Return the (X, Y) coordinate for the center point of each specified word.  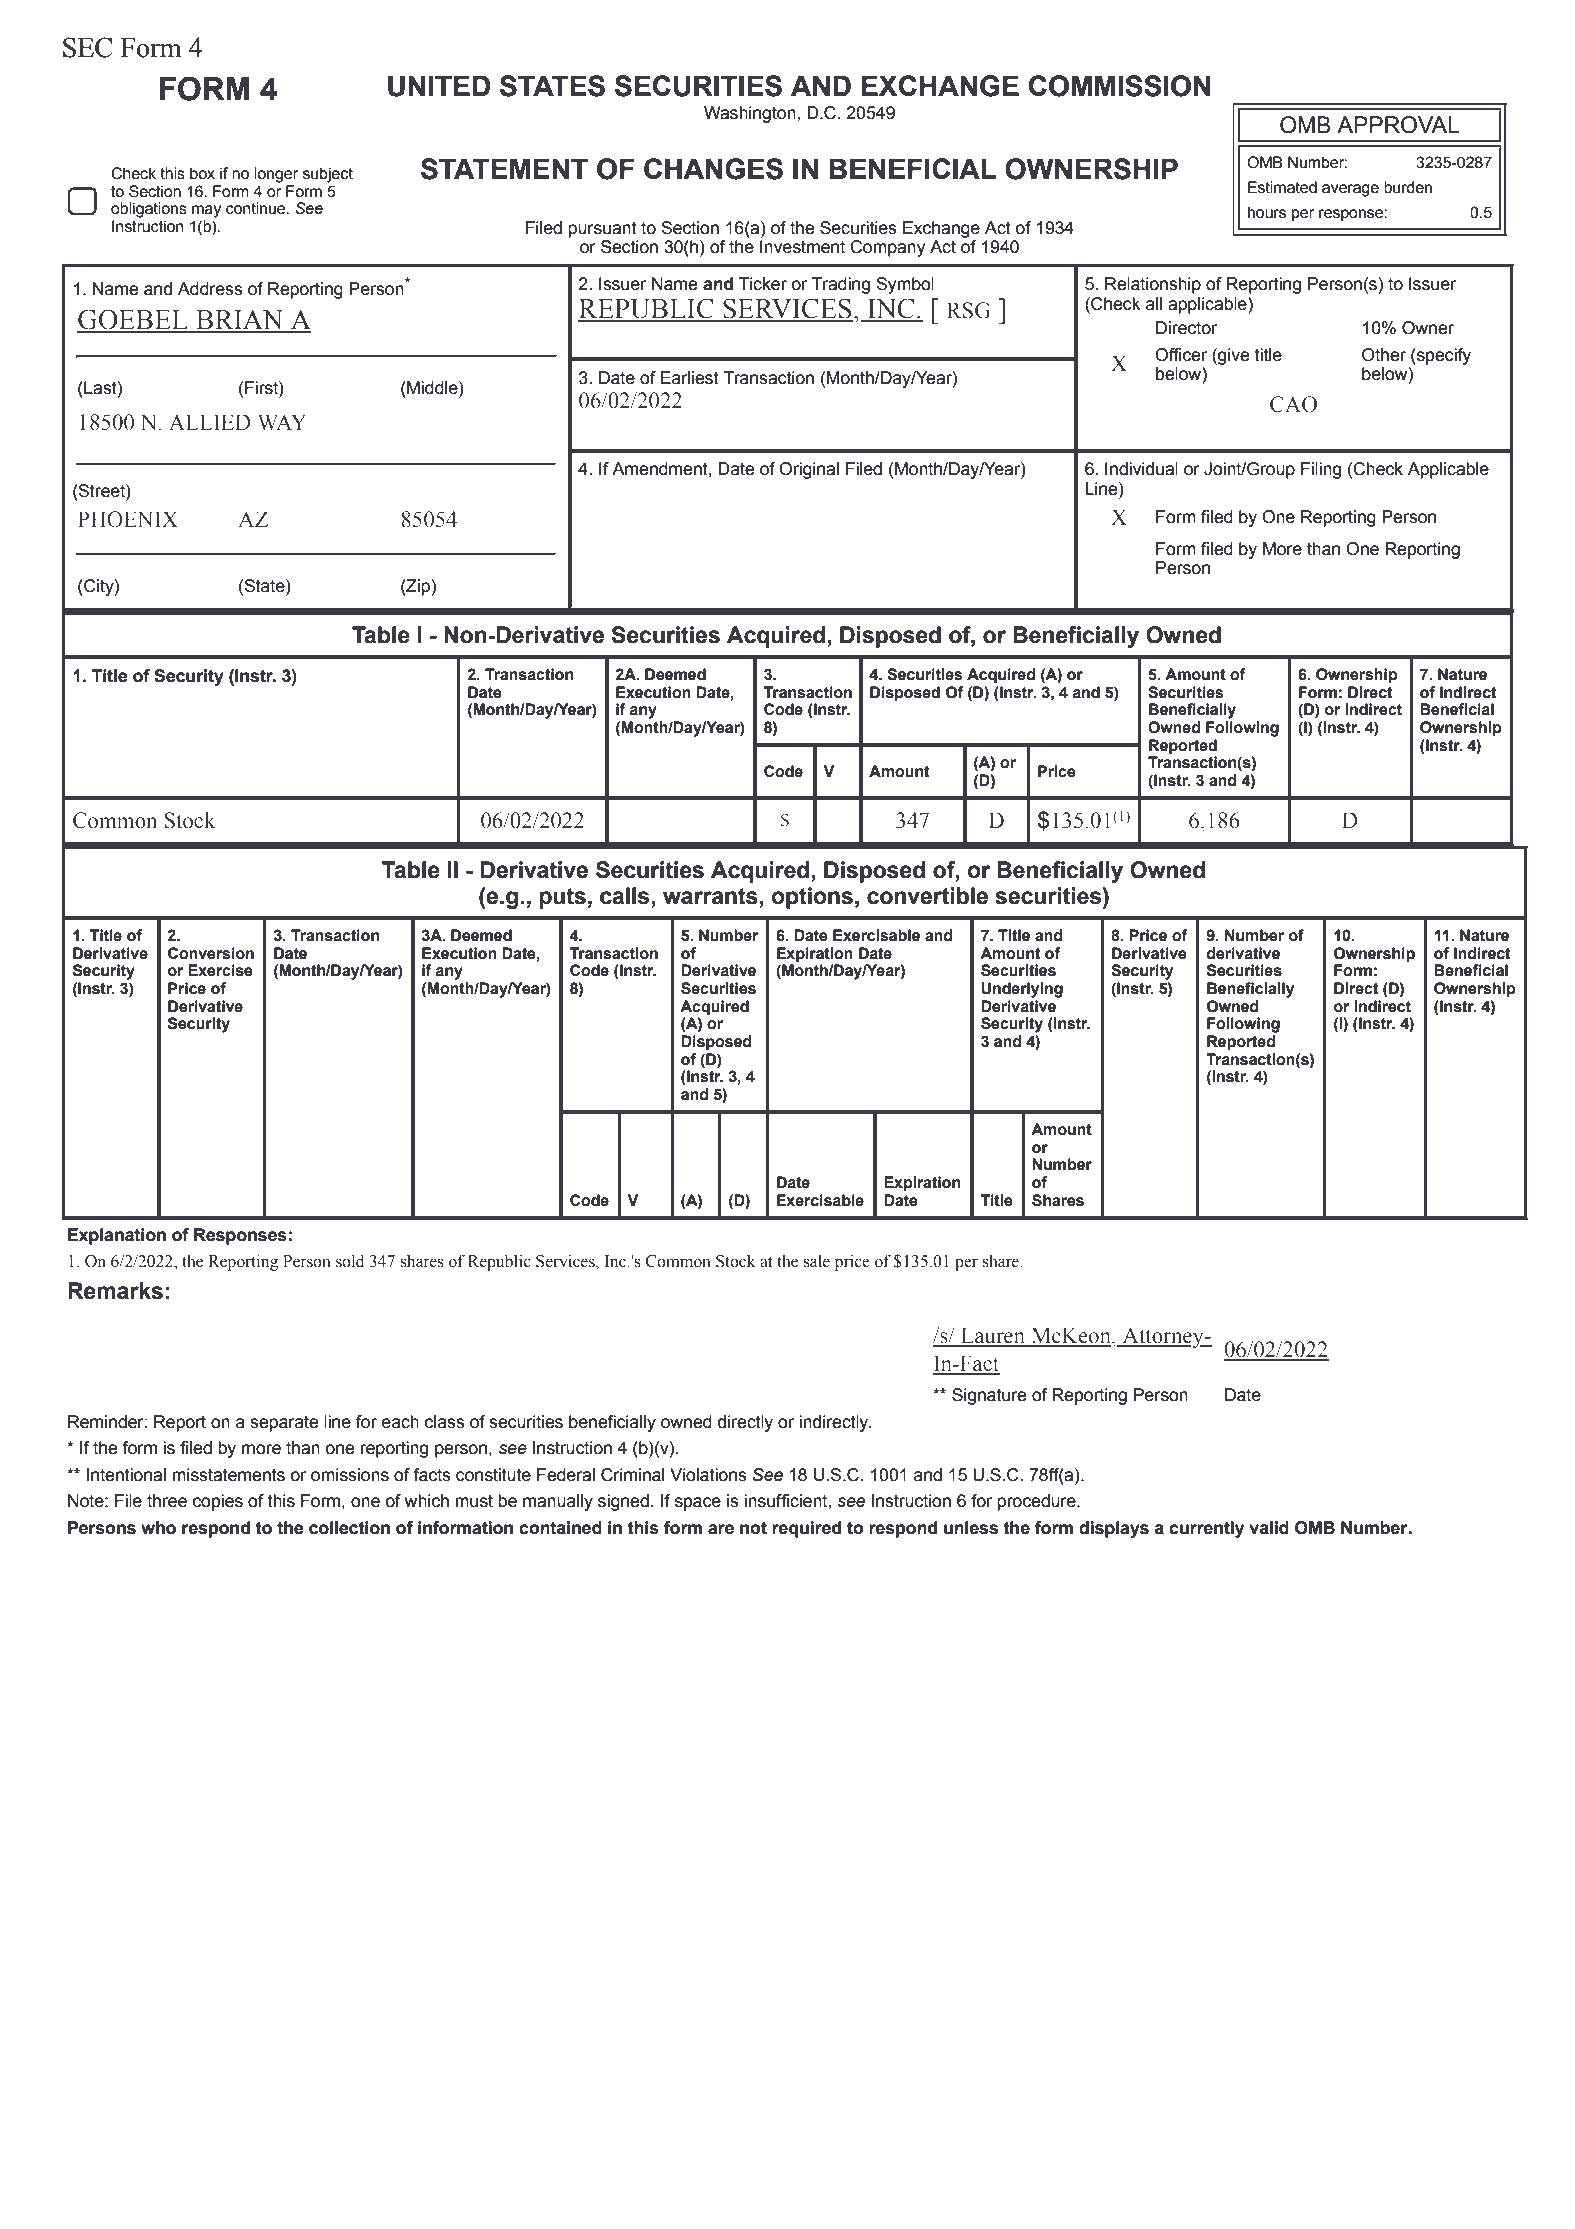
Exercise (220, 970)
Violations (708, 1475)
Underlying (1022, 990)
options (812, 898)
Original (809, 470)
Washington (751, 114)
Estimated (1282, 187)
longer (276, 175)
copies (218, 1502)
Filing (1321, 470)
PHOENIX (128, 519)
